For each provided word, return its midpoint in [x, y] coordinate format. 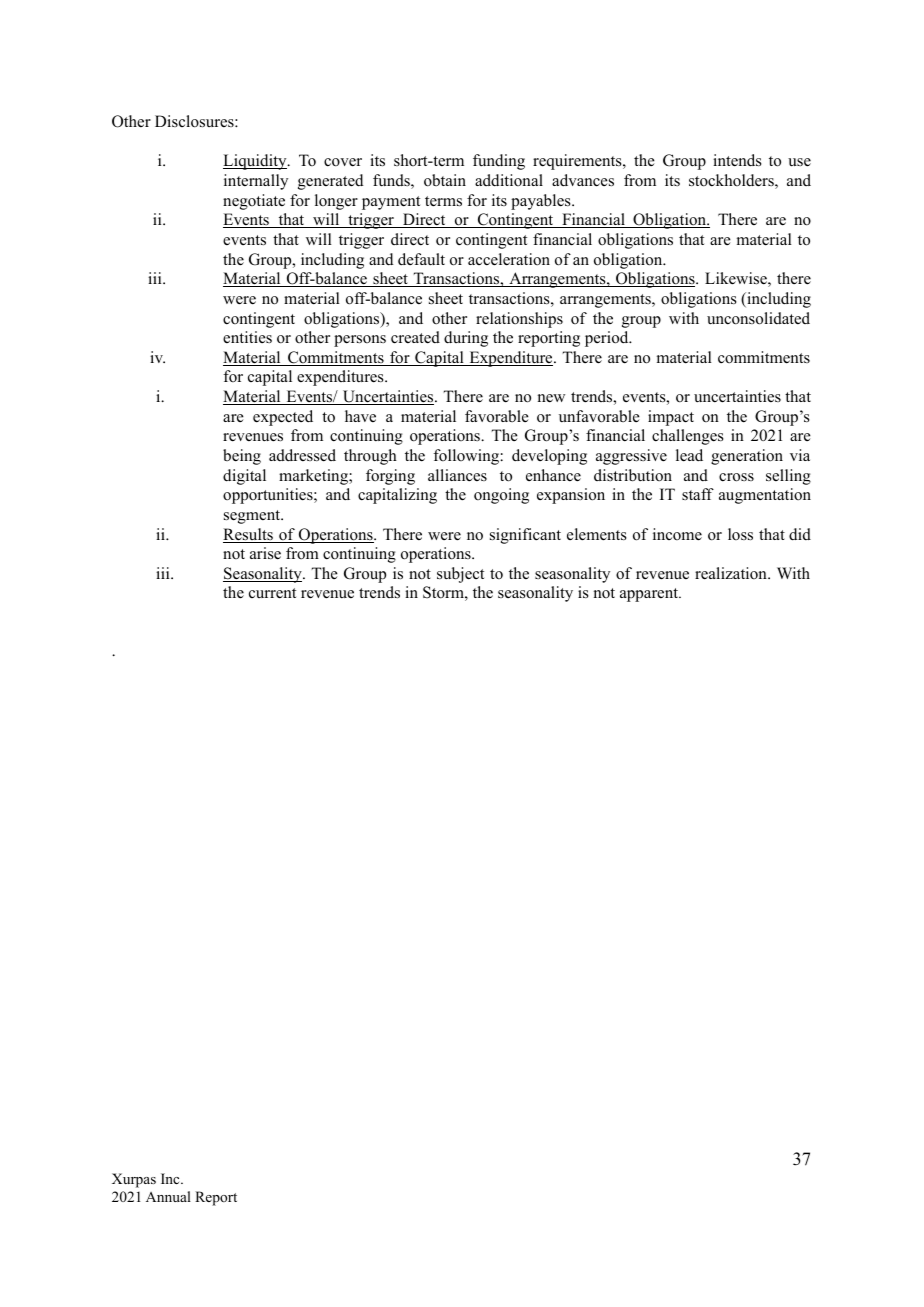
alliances [457, 475]
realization [732, 573]
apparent [650, 595]
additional [509, 180]
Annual [168, 1196]
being [242, 457]
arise [265, 553]
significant [525, 536]
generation [747, 457]
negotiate [254, 202]
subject [460, 575]
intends [737, 160]
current [272, 593]
